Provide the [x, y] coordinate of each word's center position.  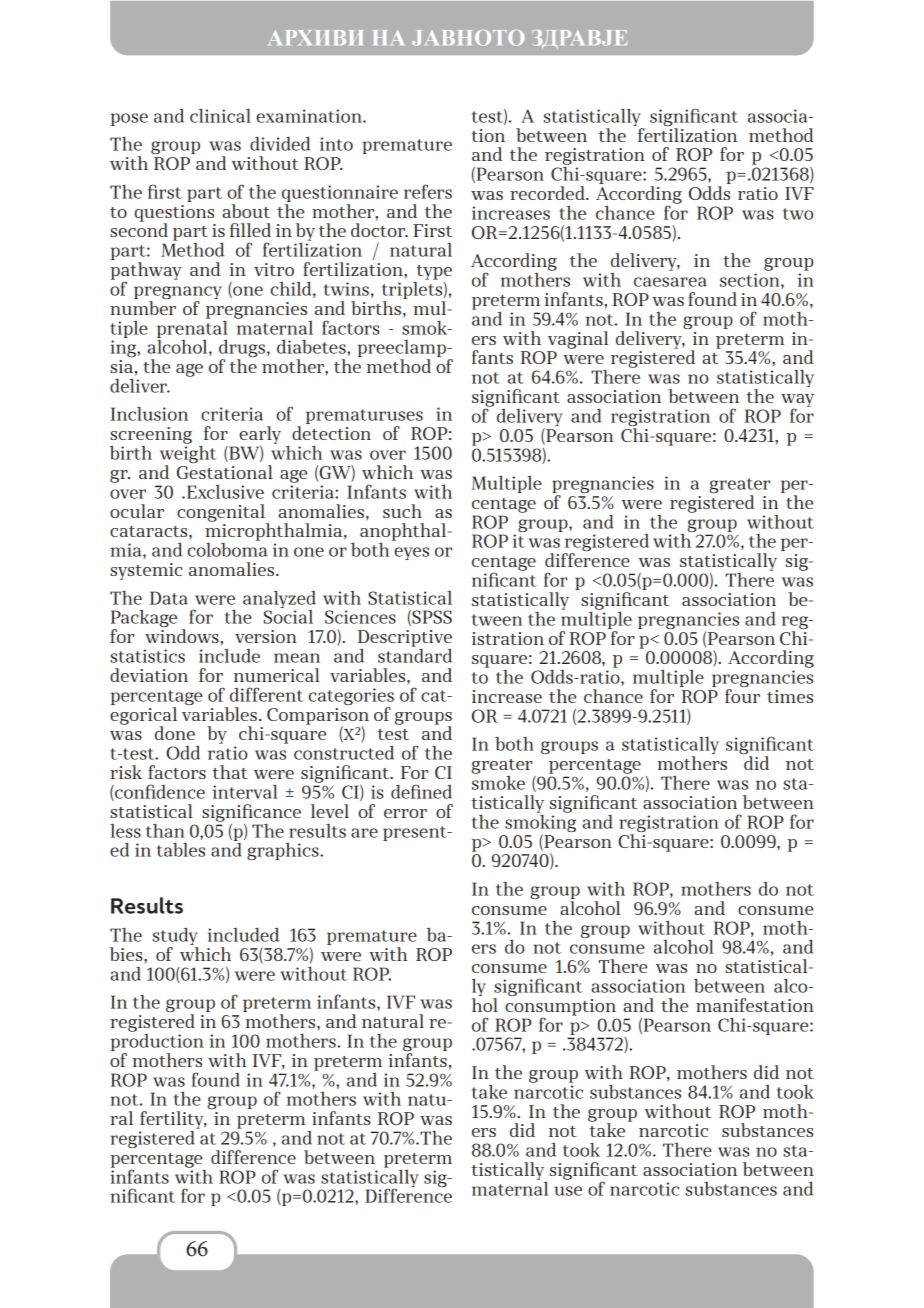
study [175, 937]
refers [428, 191]
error [405, 813]
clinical [220, 115]
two [798, 214]
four [742, 696]
